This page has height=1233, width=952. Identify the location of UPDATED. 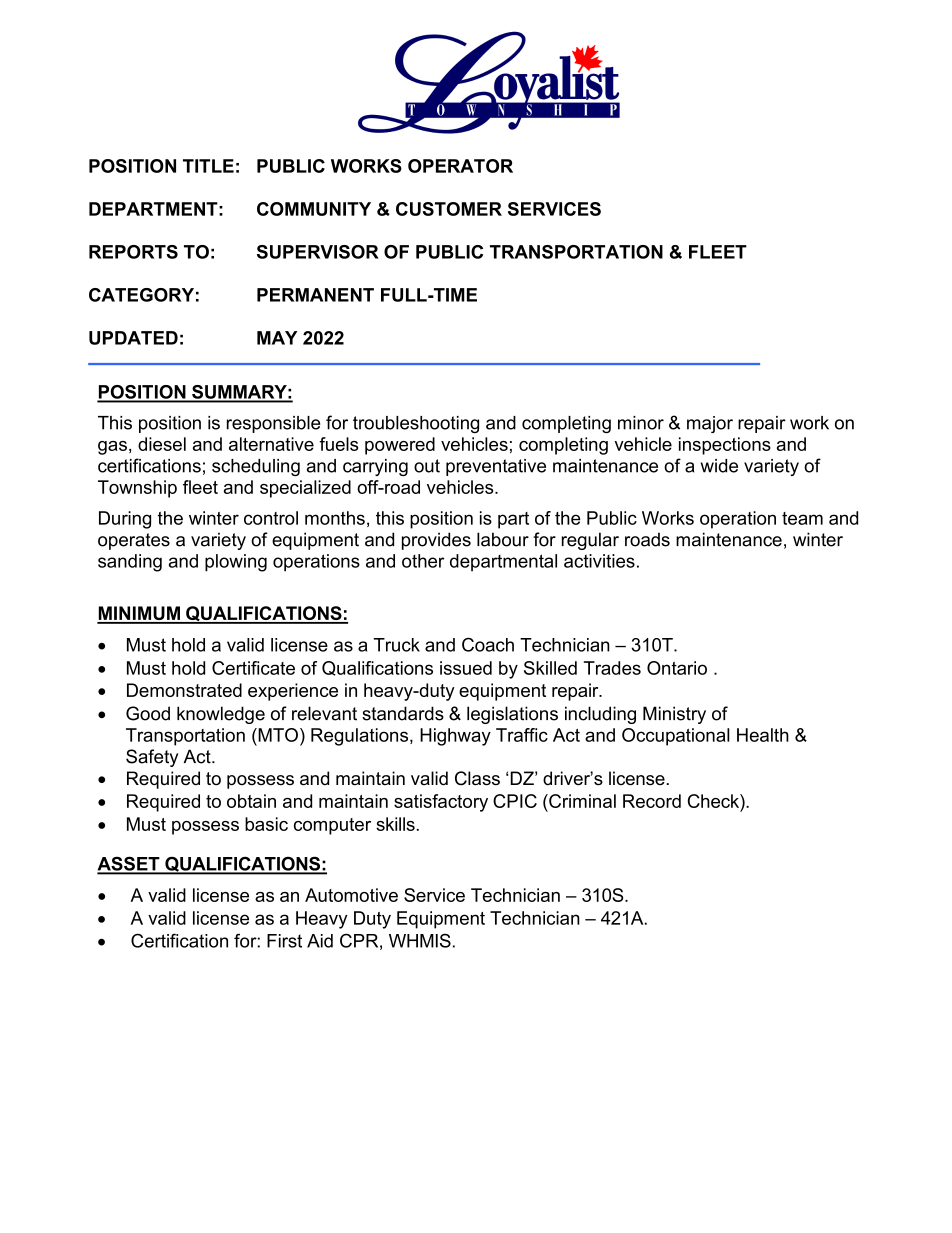
(133, 338).
